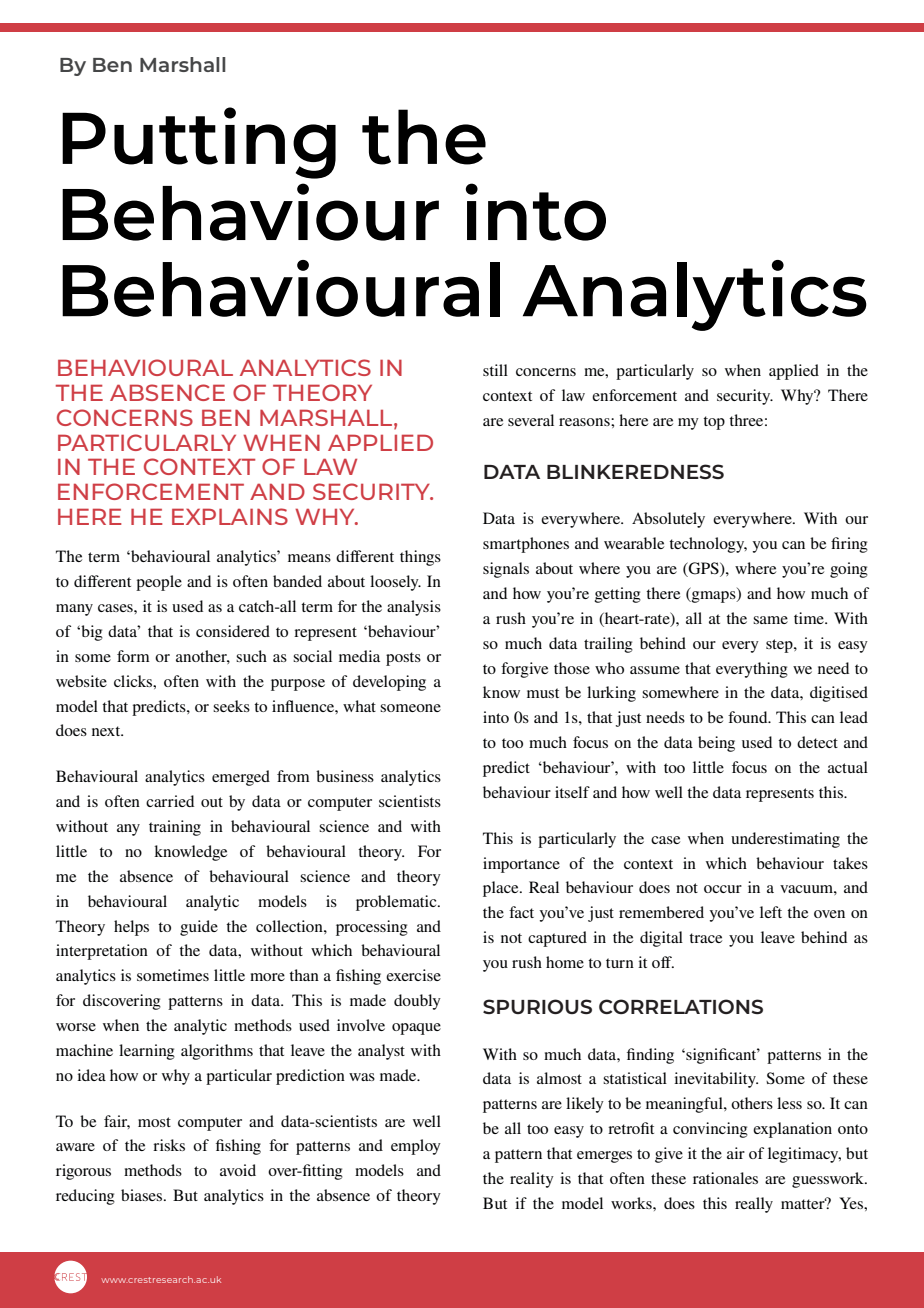 The height and width of the image is (1308, 924). What do you see at coordinates (169, 1145) in the image?
I see `risks` at bounding box center [169, 1145].
